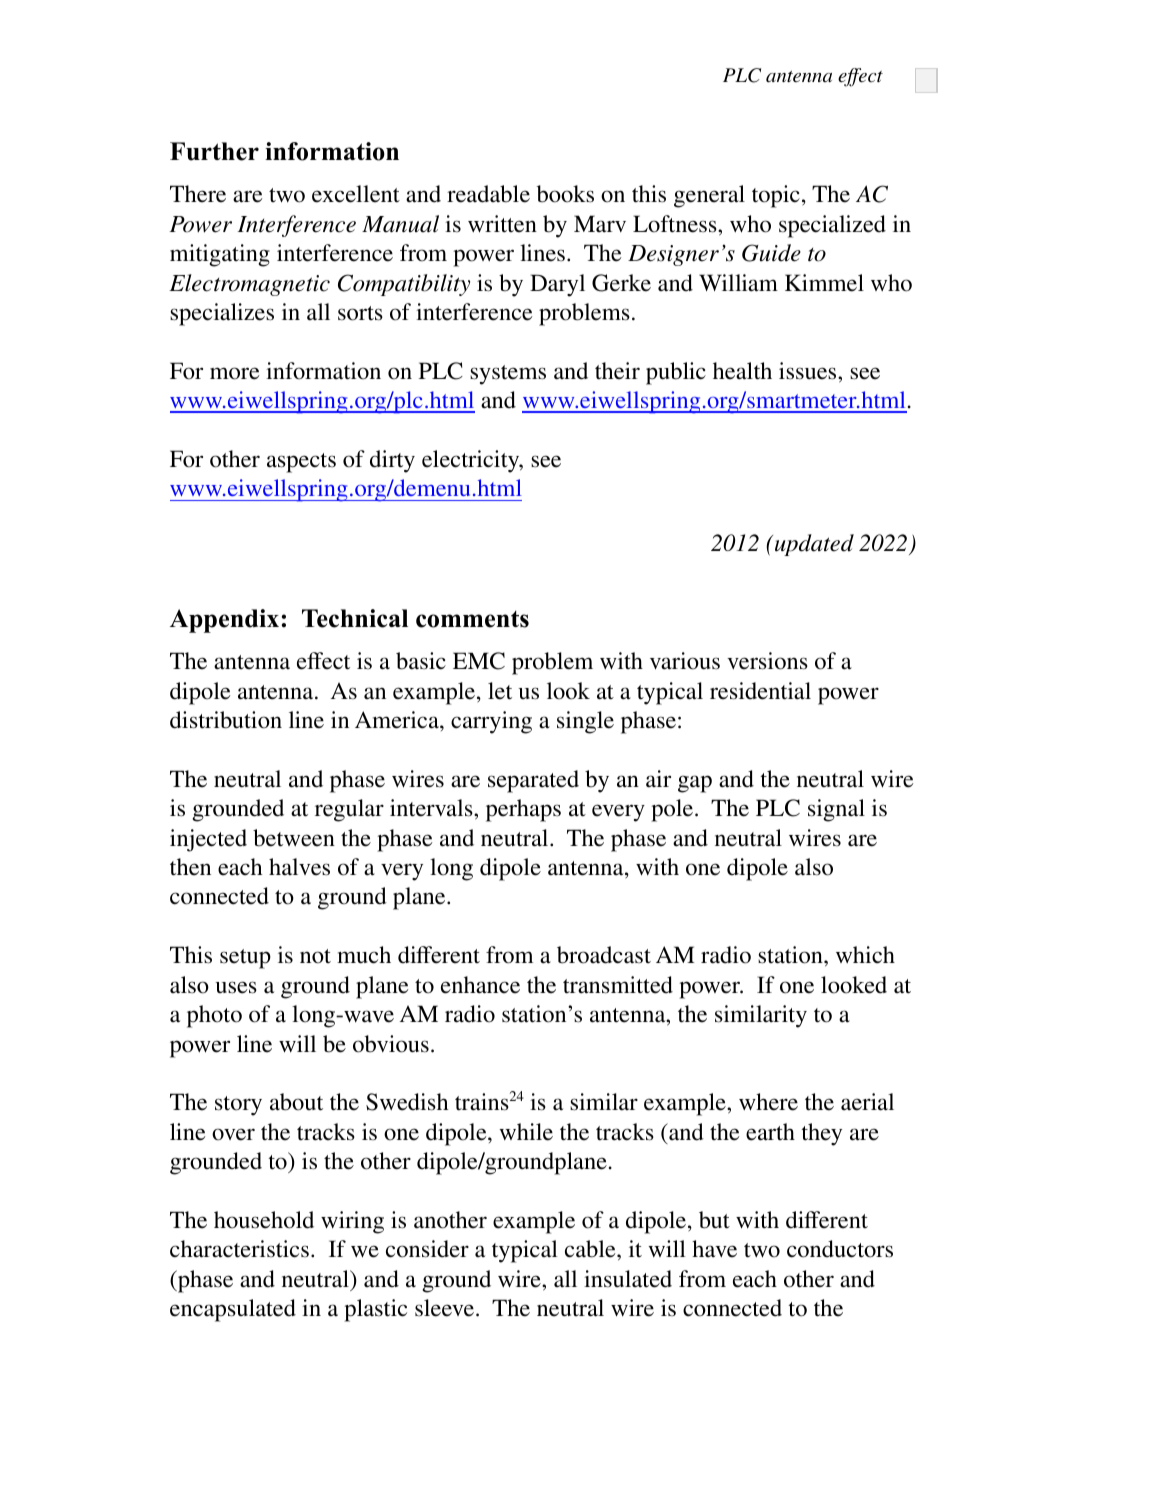 This screenshot has width=1154, height=1493. What do you see at coordinates (565, 194) in the screenshot?
I see `books` at bounding box center [565, 194].
